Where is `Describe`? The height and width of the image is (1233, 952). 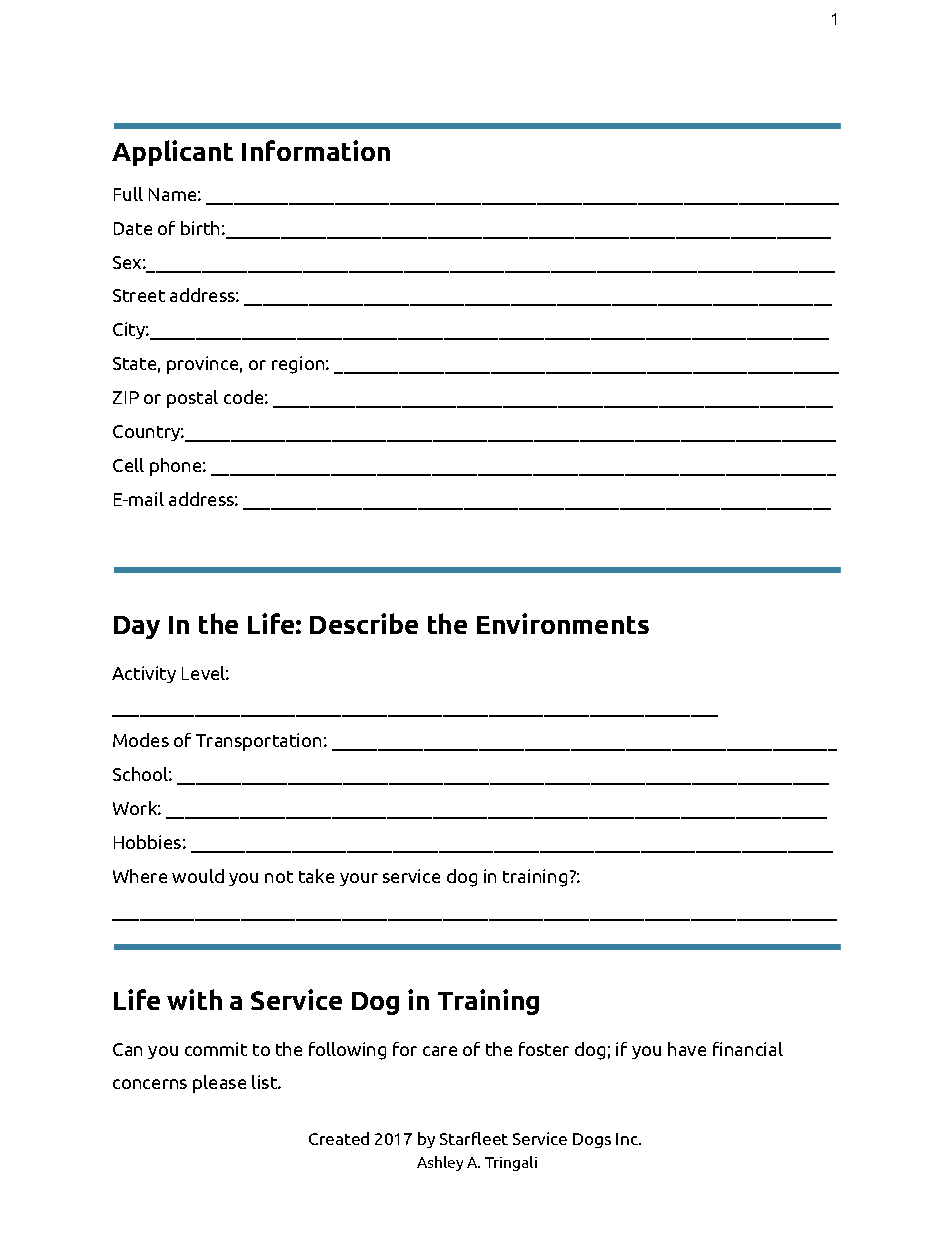
Describe is located at coordinates (364, 623).
